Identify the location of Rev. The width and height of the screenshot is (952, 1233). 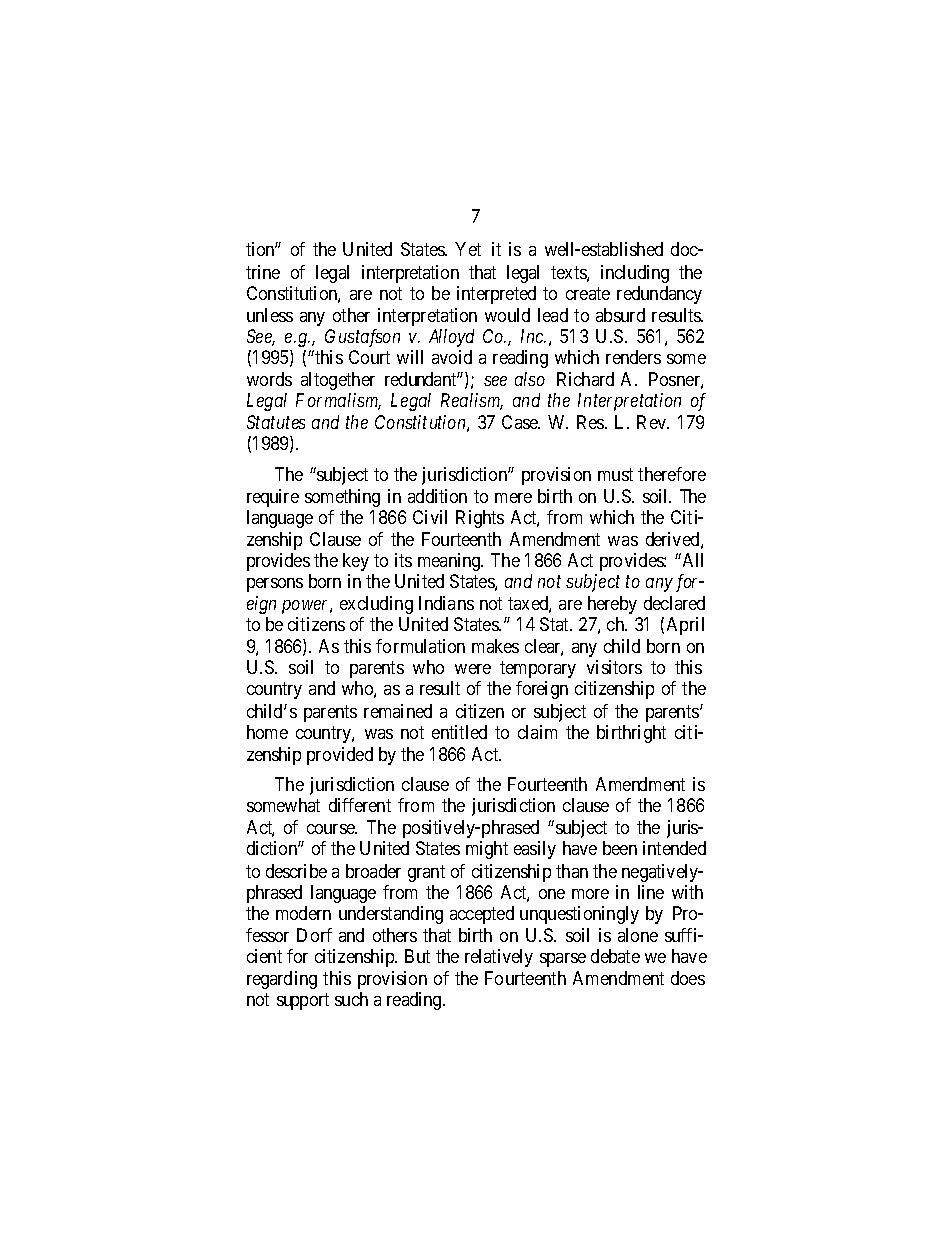
(653, 422).
